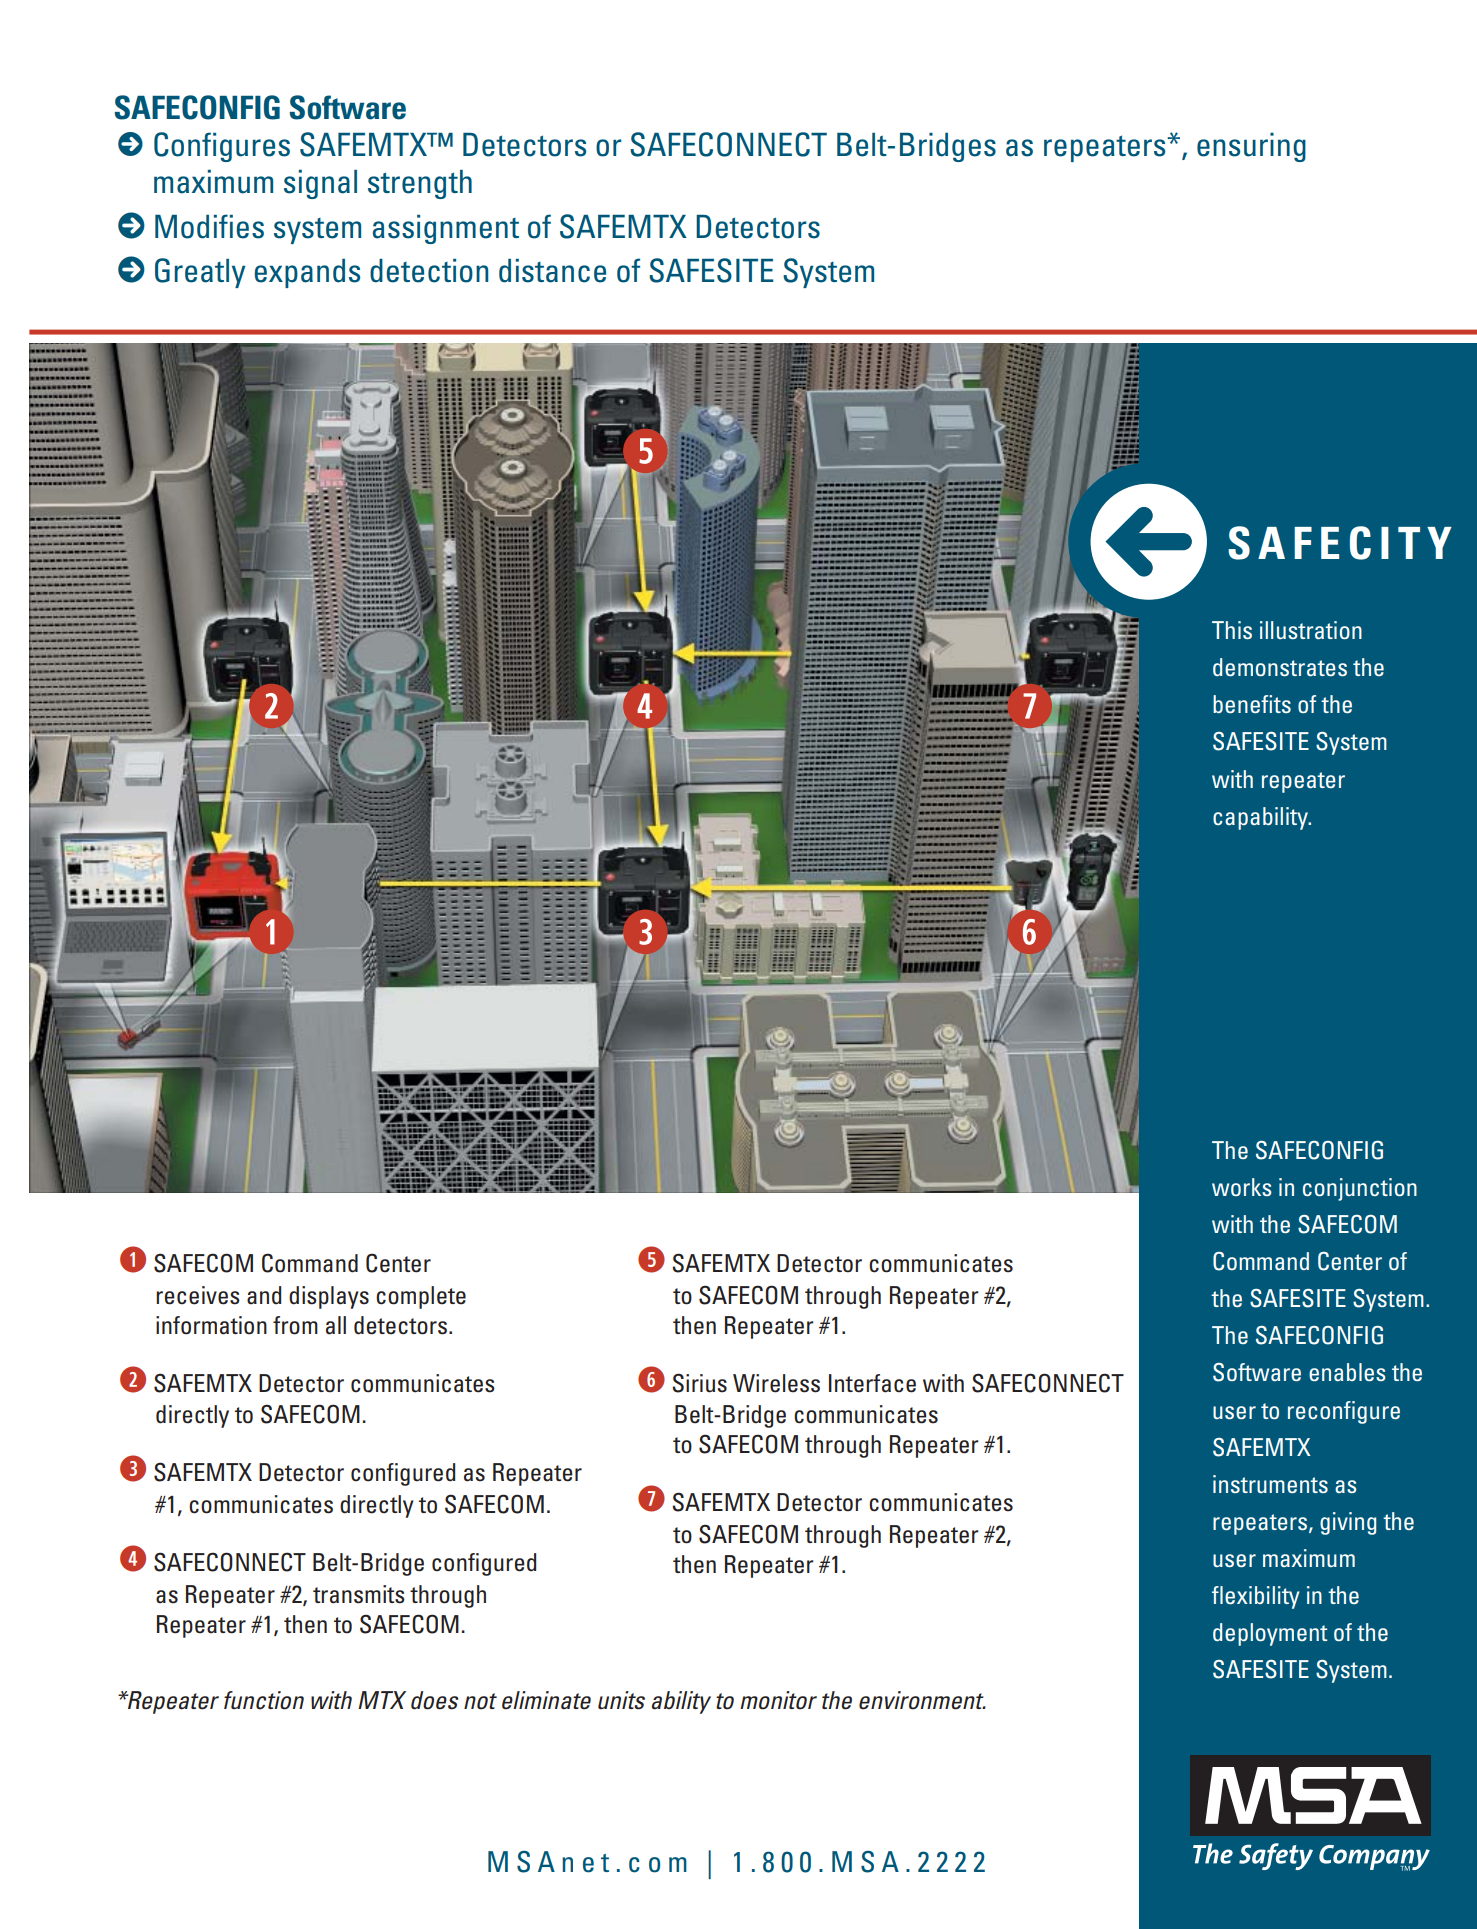  What do you see at coordinates (359, 1594) in the screenshot?
I see `transmits` at bounding box center [359, 1594].
